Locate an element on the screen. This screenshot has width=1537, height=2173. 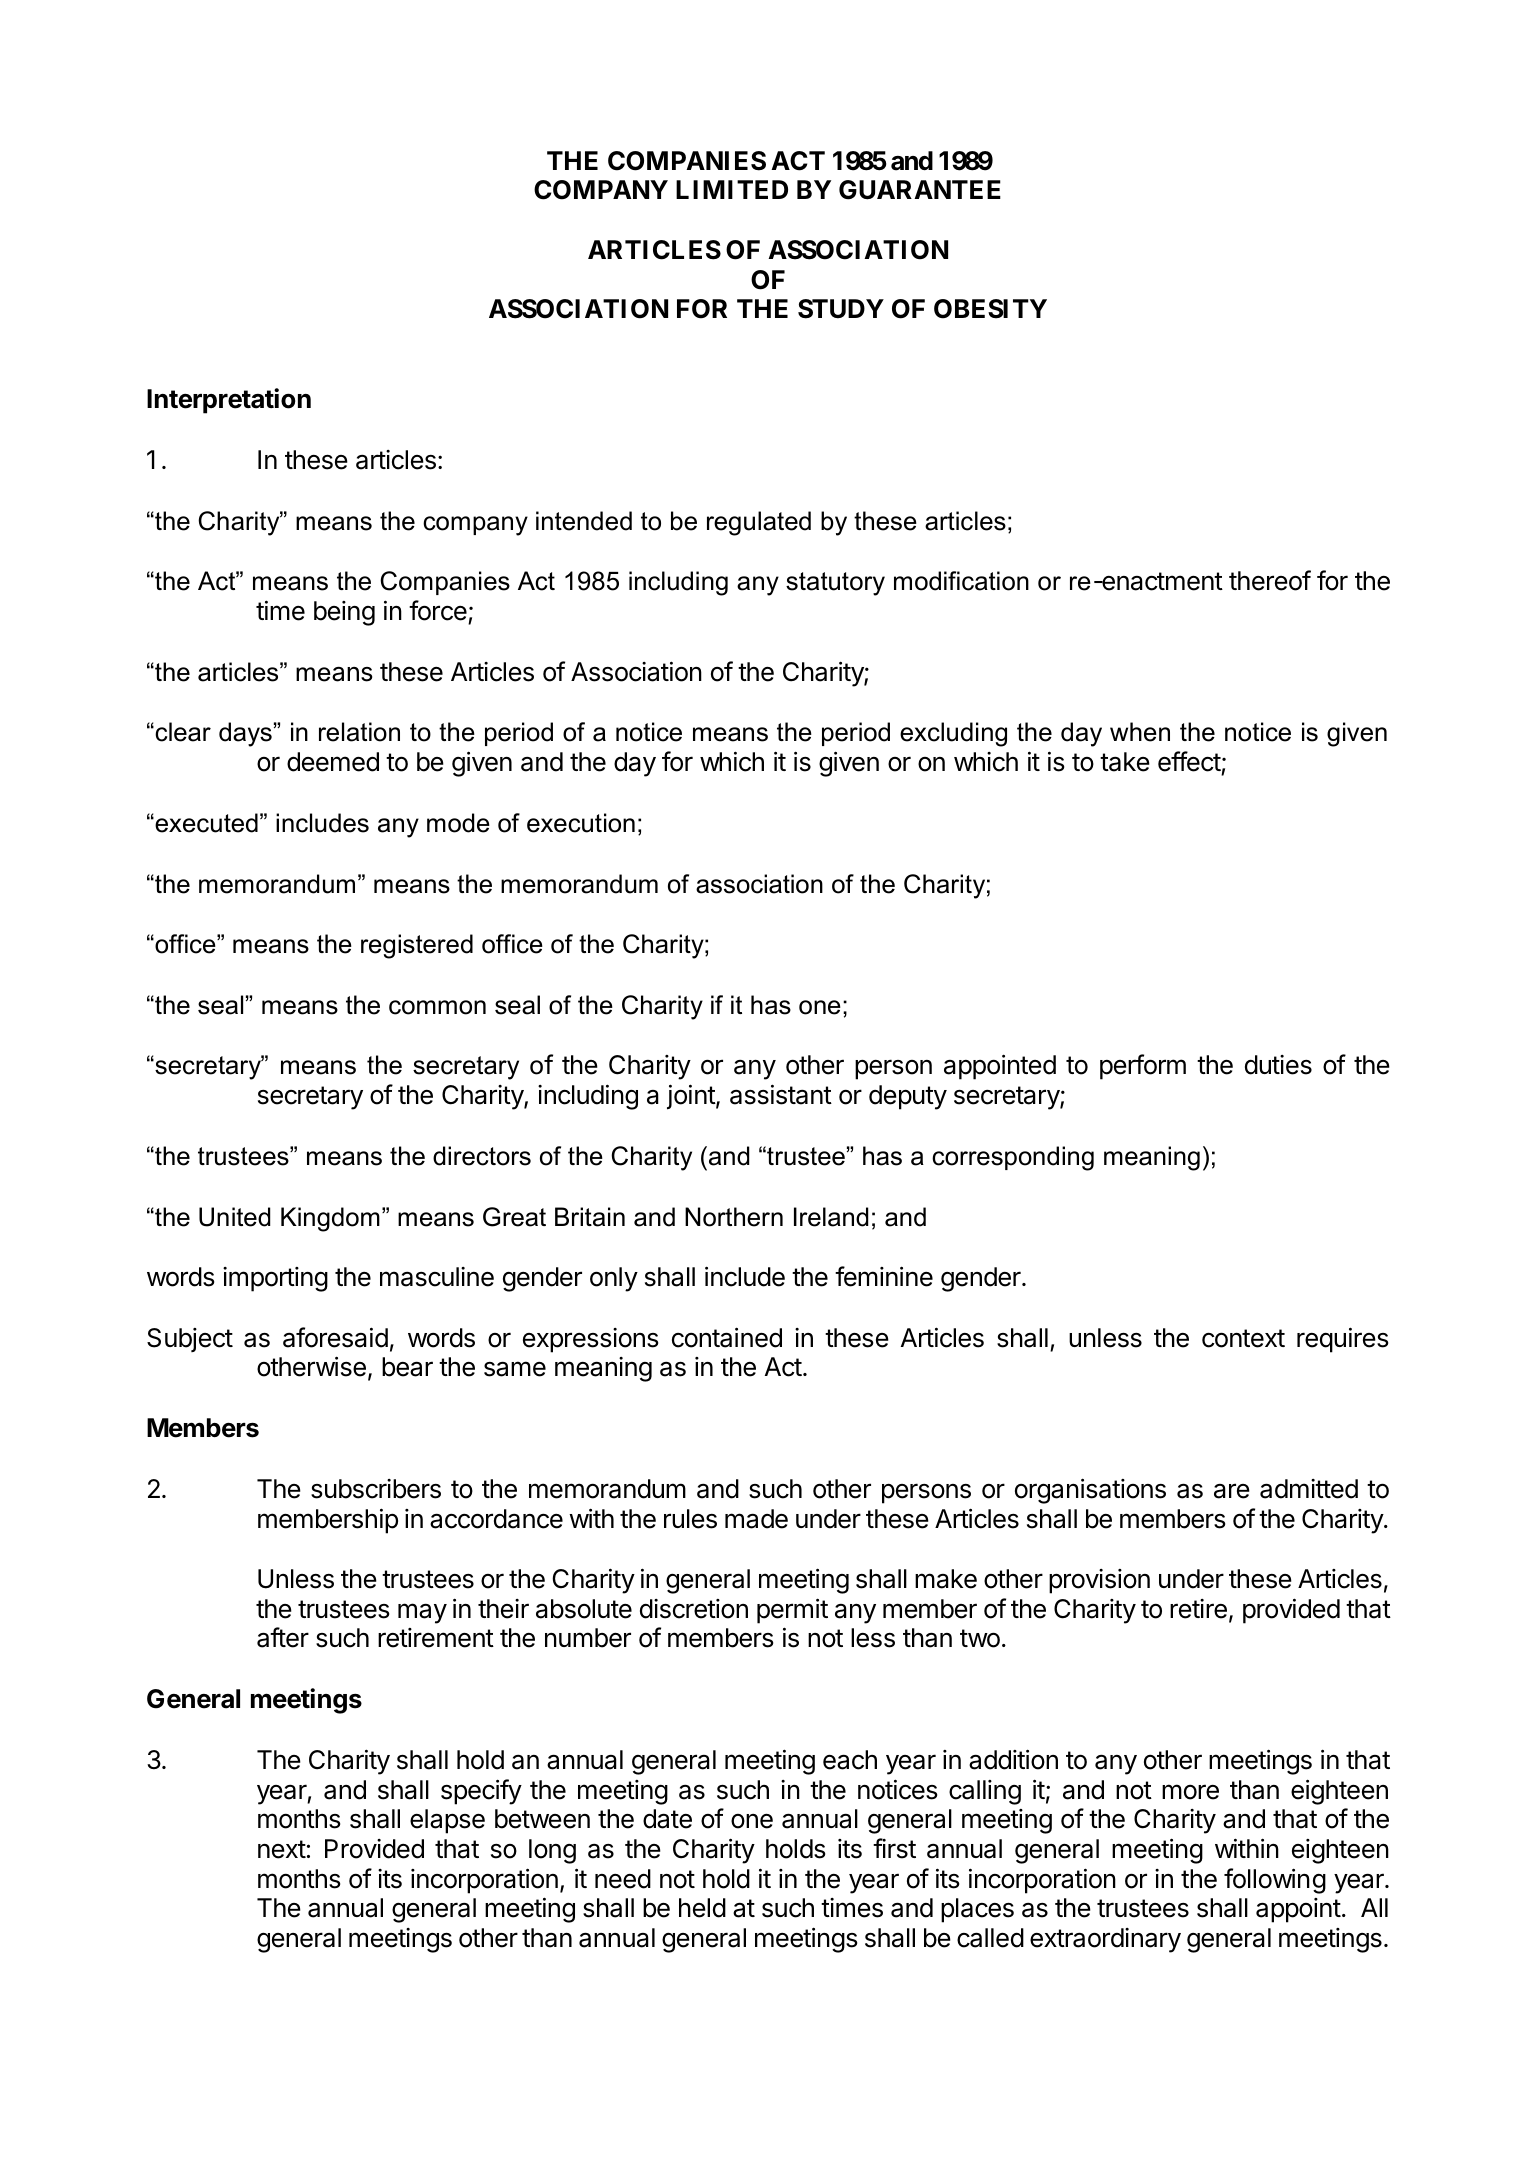
held is located at coordinates (702, 1908).
